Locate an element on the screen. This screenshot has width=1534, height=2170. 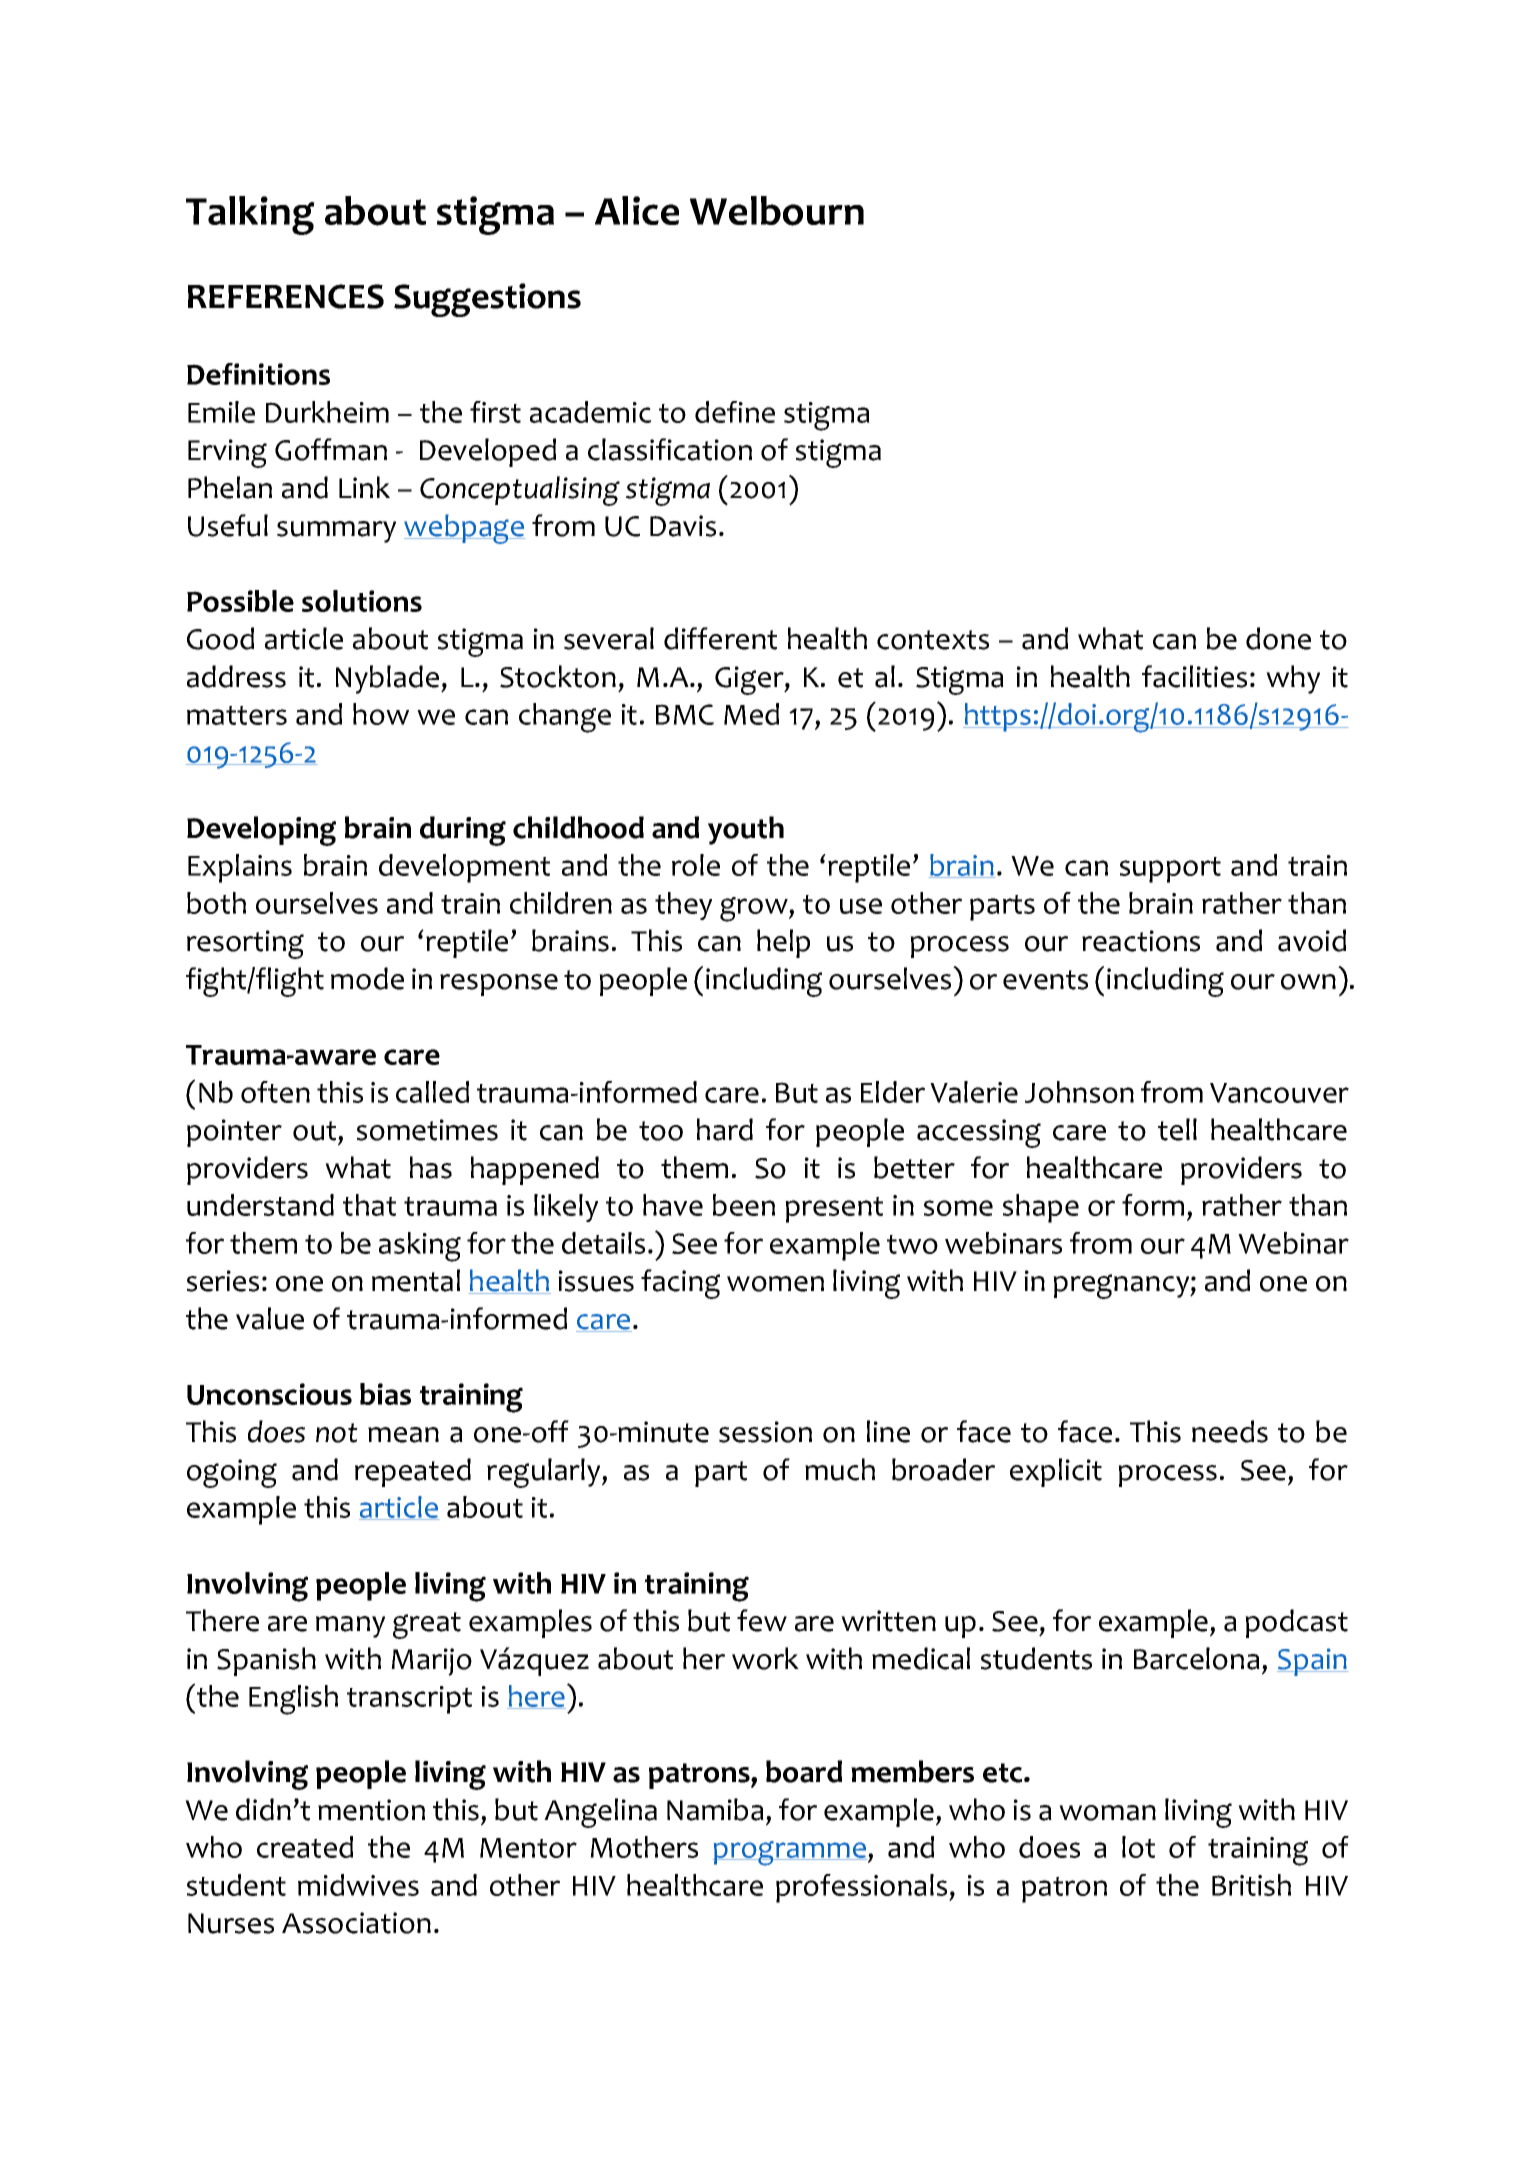
tell is located at coordinates (1177, 1129).
